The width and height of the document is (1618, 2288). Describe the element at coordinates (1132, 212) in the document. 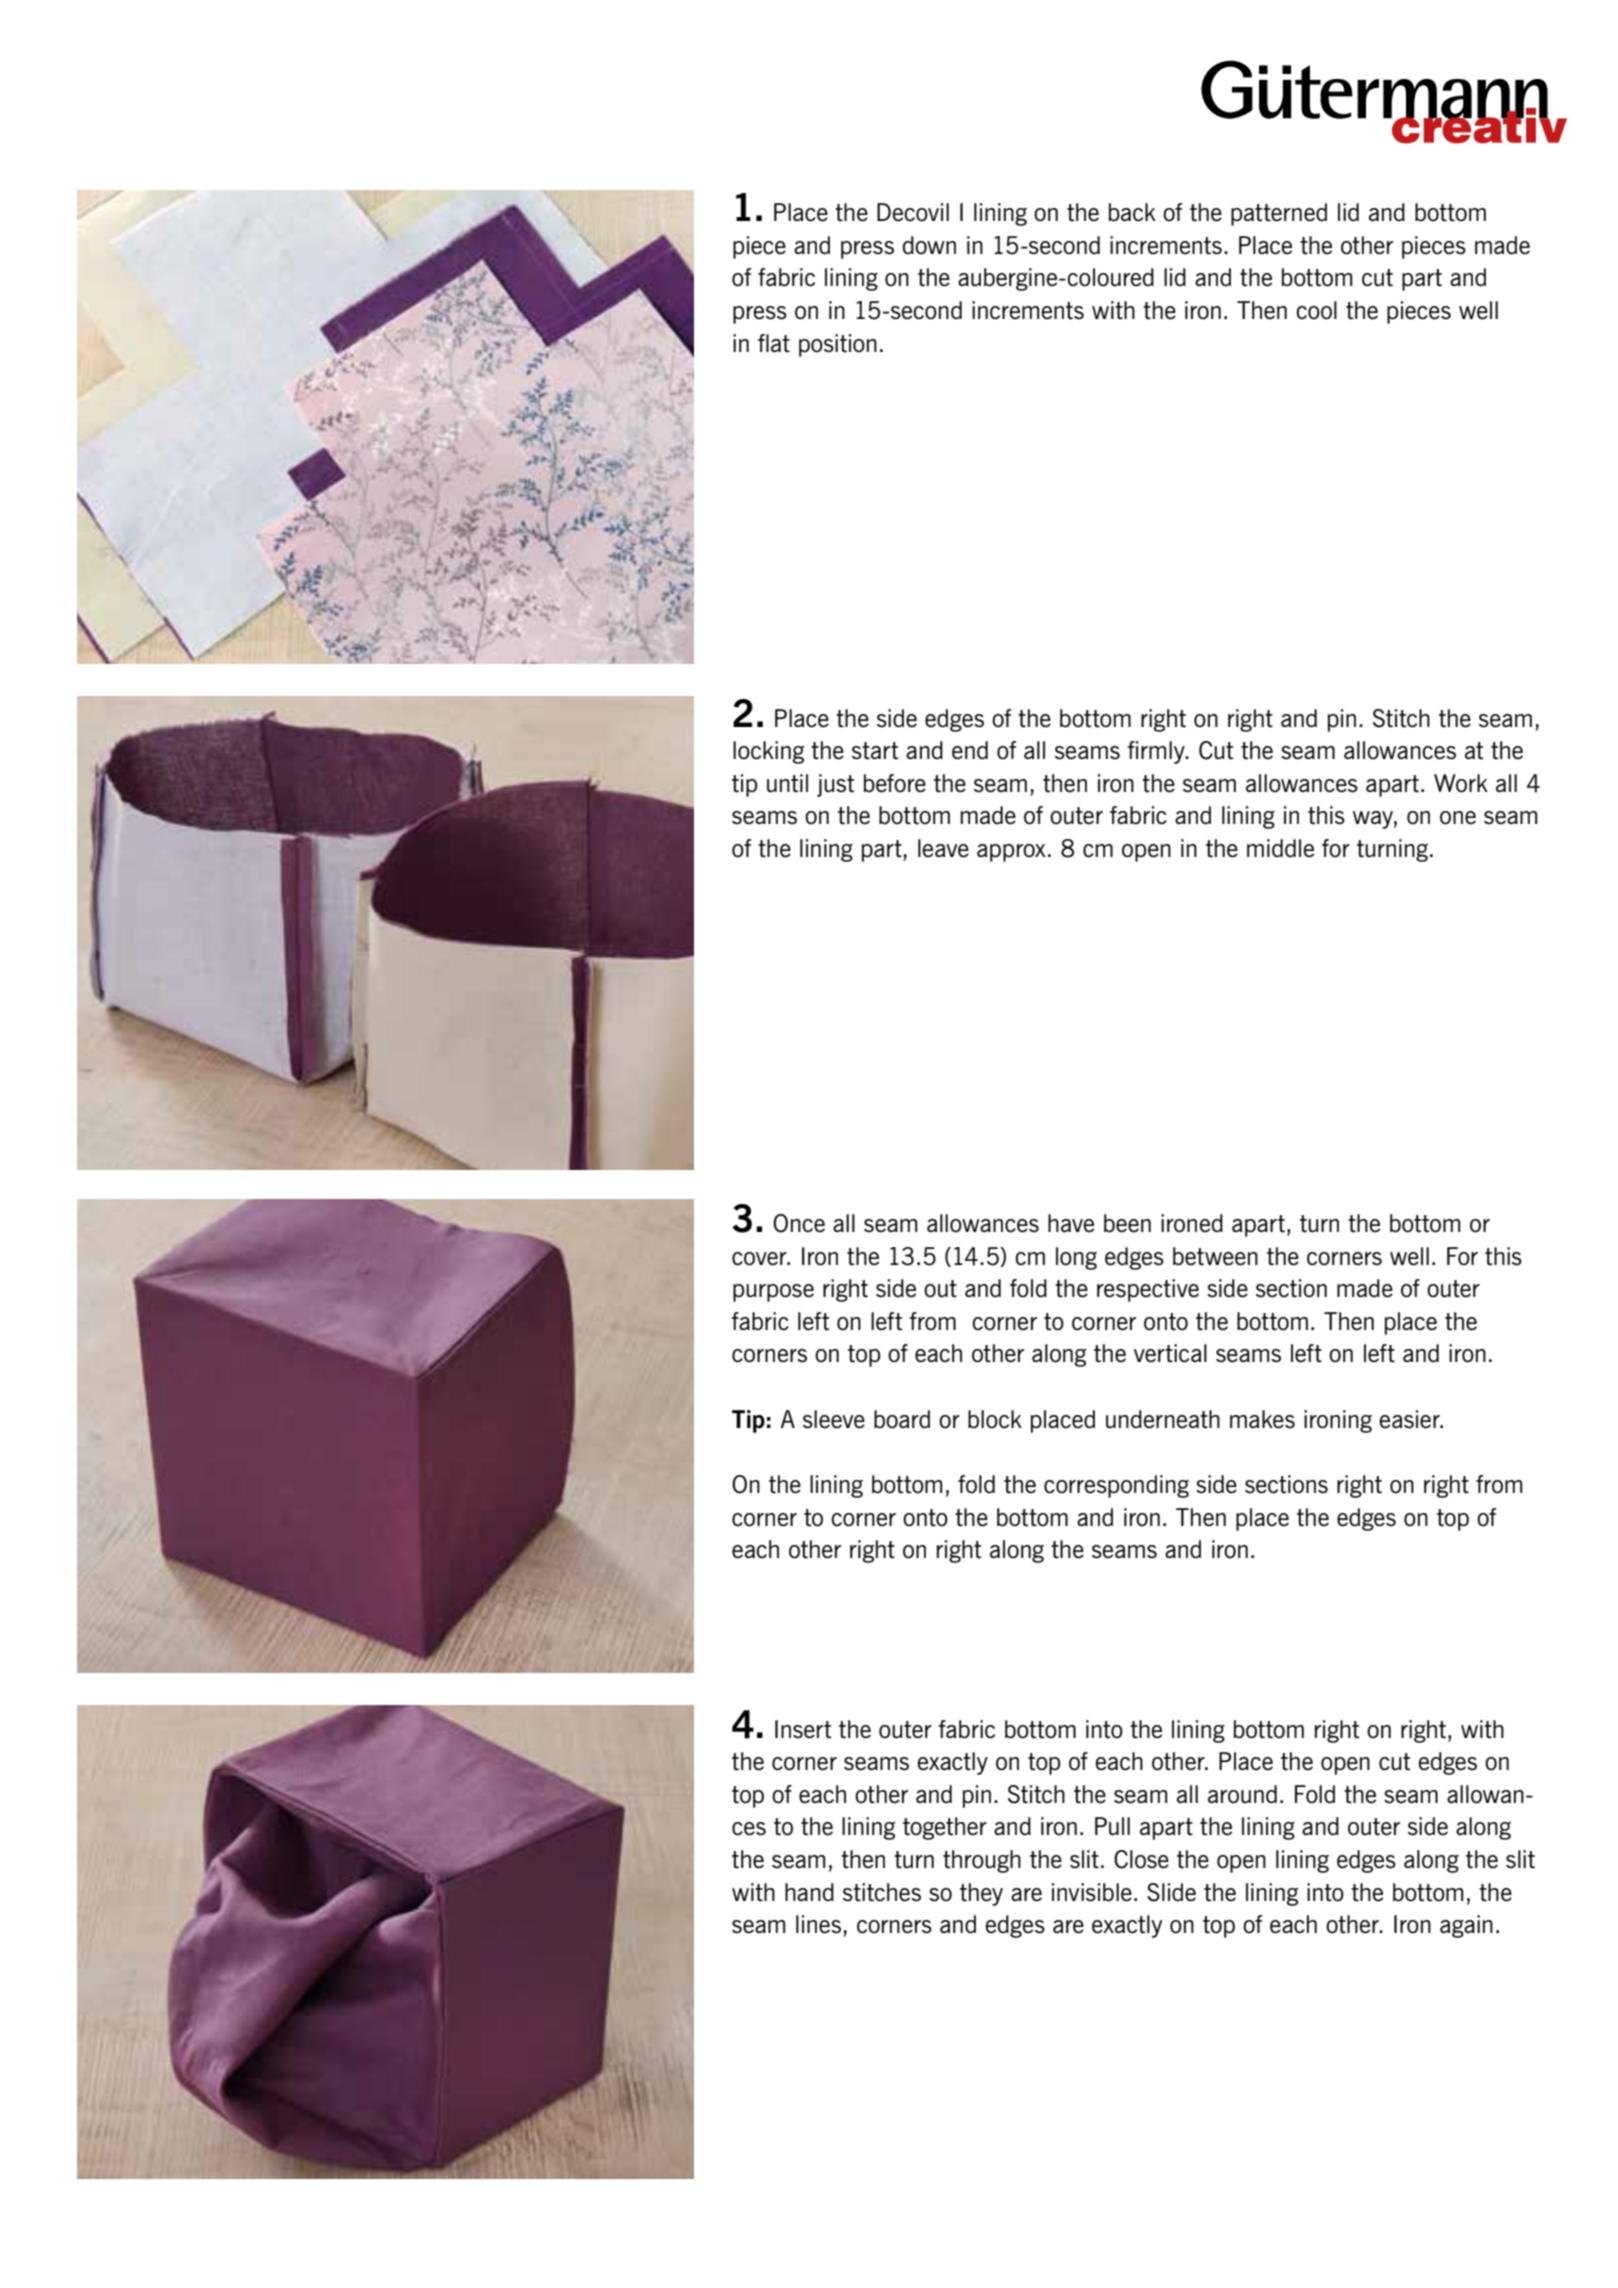

I see `back` at that location.
